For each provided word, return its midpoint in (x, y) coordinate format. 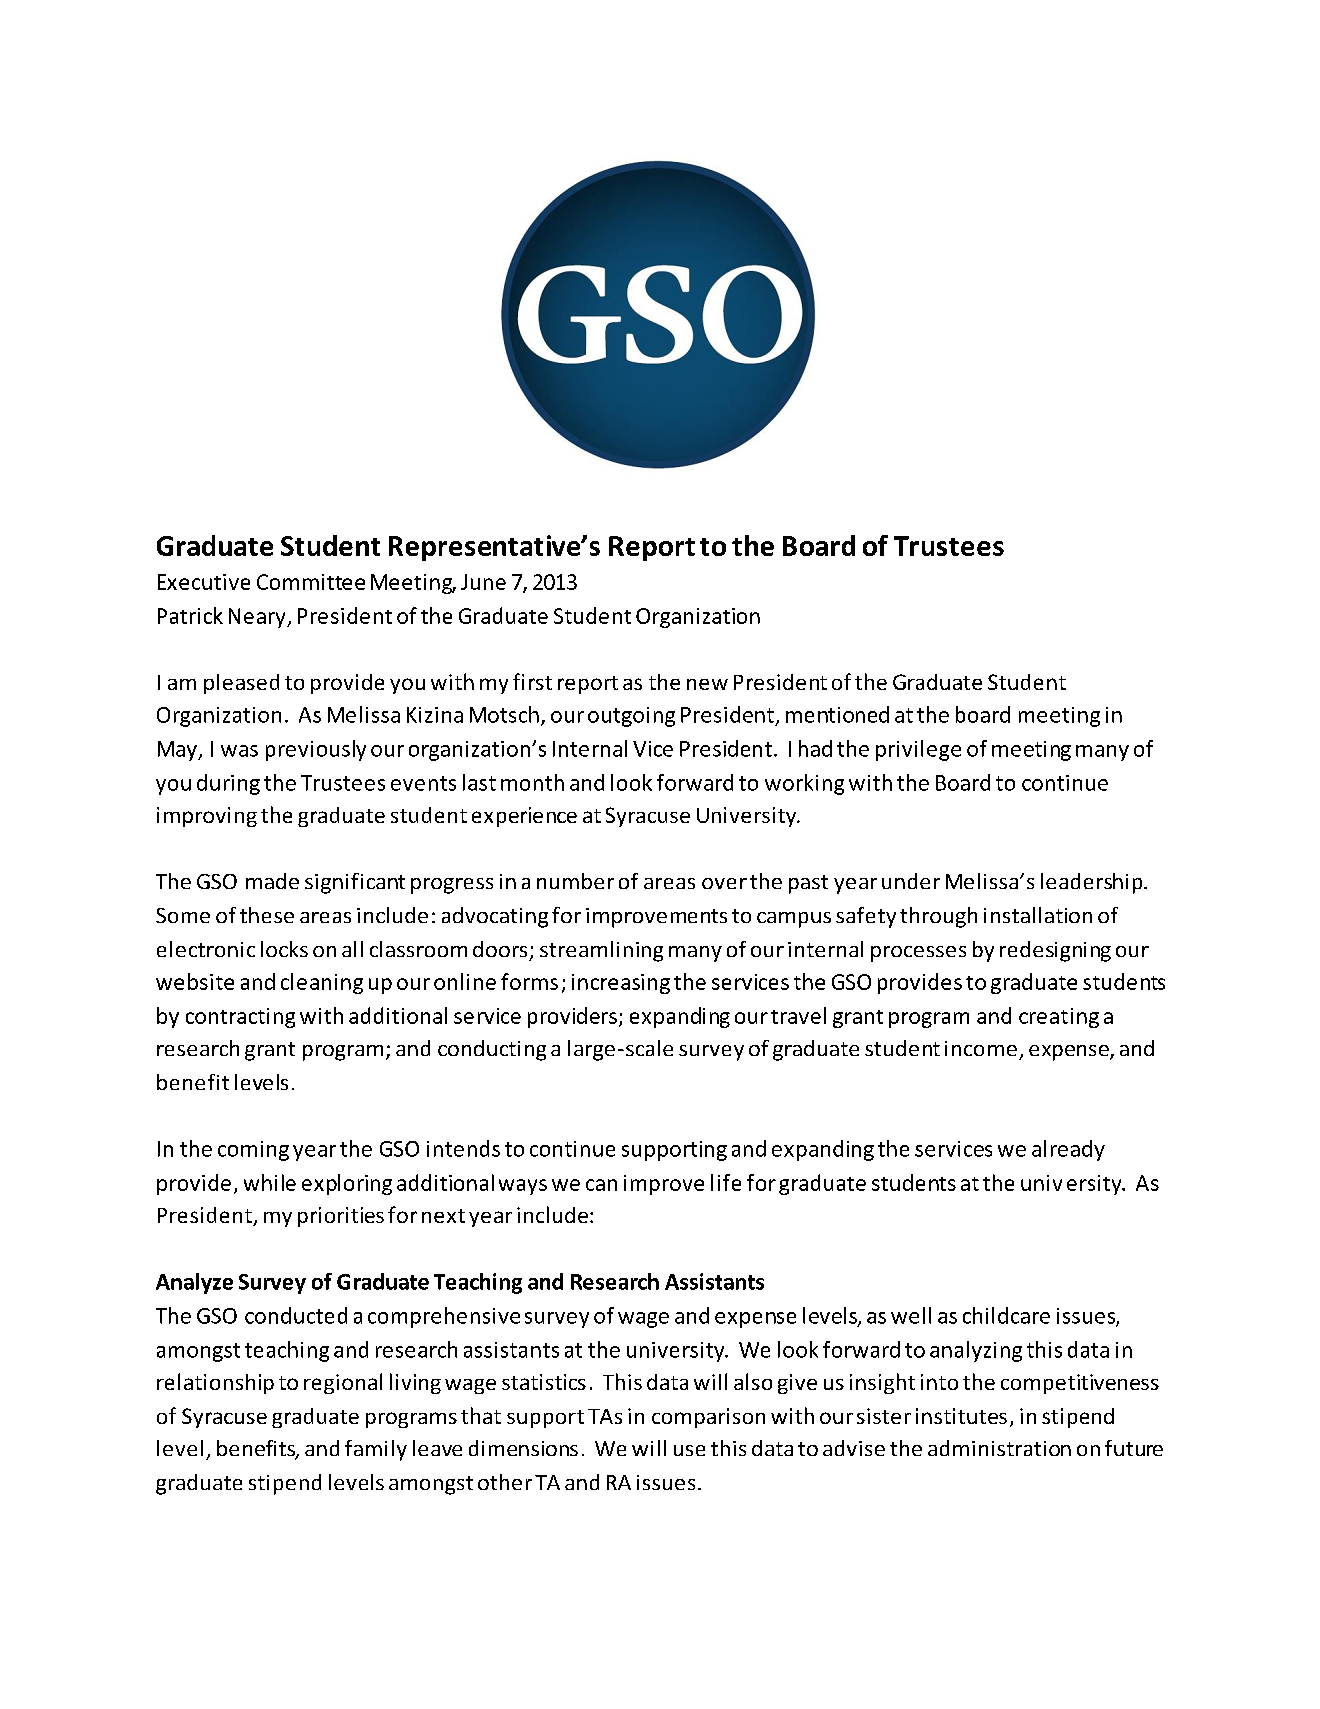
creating (1059, 1018)
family (376, 1450)
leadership (1093, 883)
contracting (240, 1018)
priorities (341, 1217)
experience (524, 817)
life (726, 1182)
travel (798, 1015)
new (707, 684)
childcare (1006, 1315)
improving (207, 817)
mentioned (837, 714)
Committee (311, 582)
